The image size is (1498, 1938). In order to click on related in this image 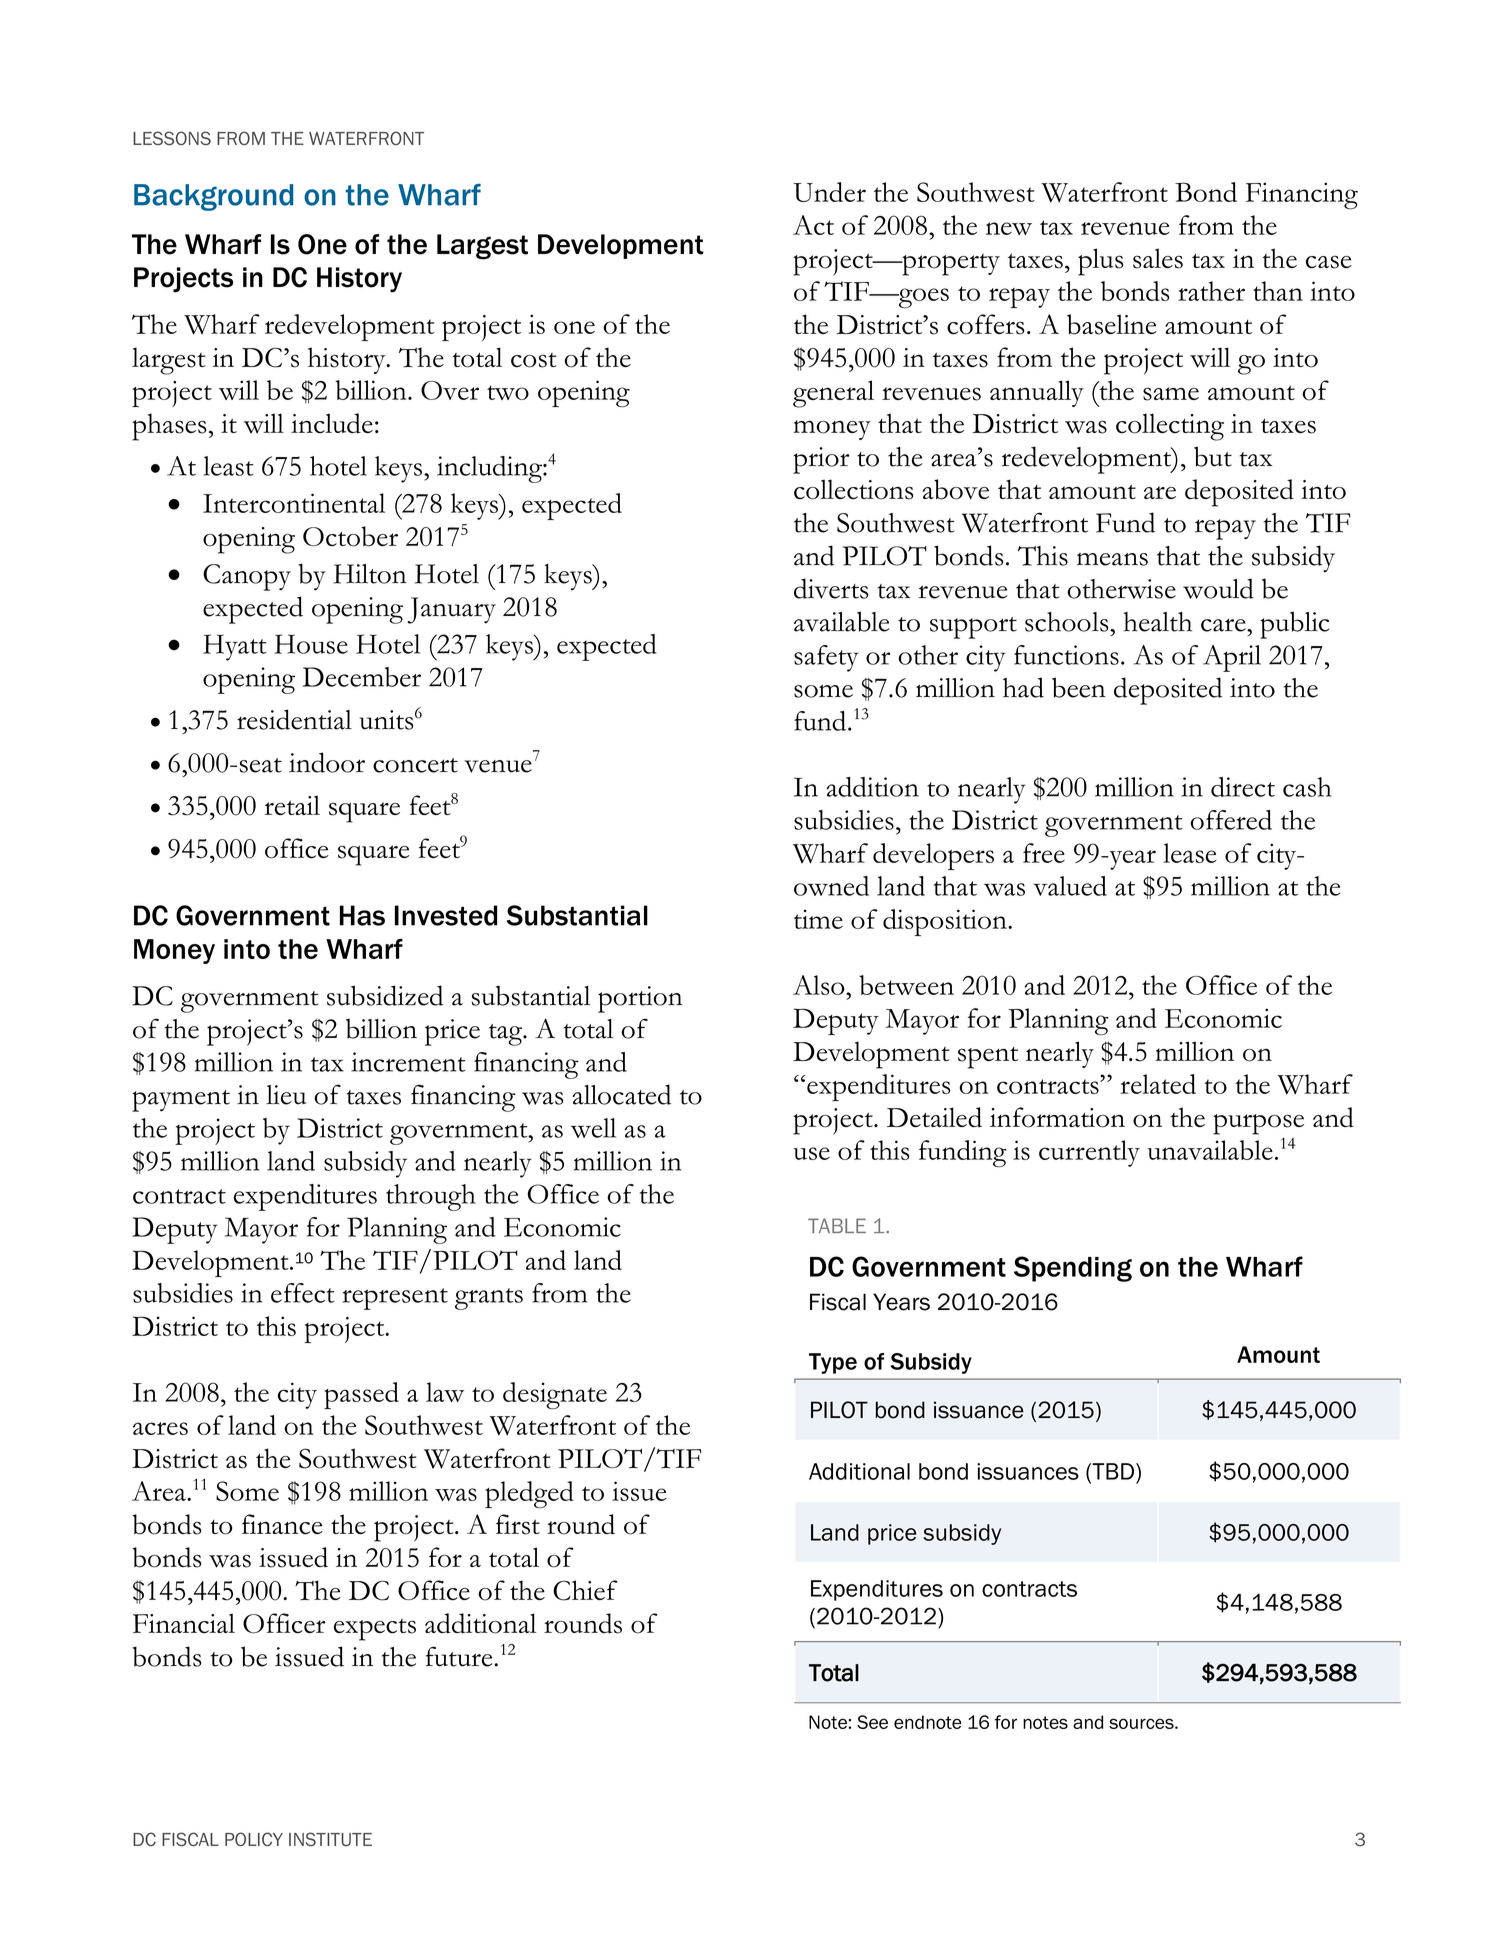, I will do `click(1158, 1084)`.
